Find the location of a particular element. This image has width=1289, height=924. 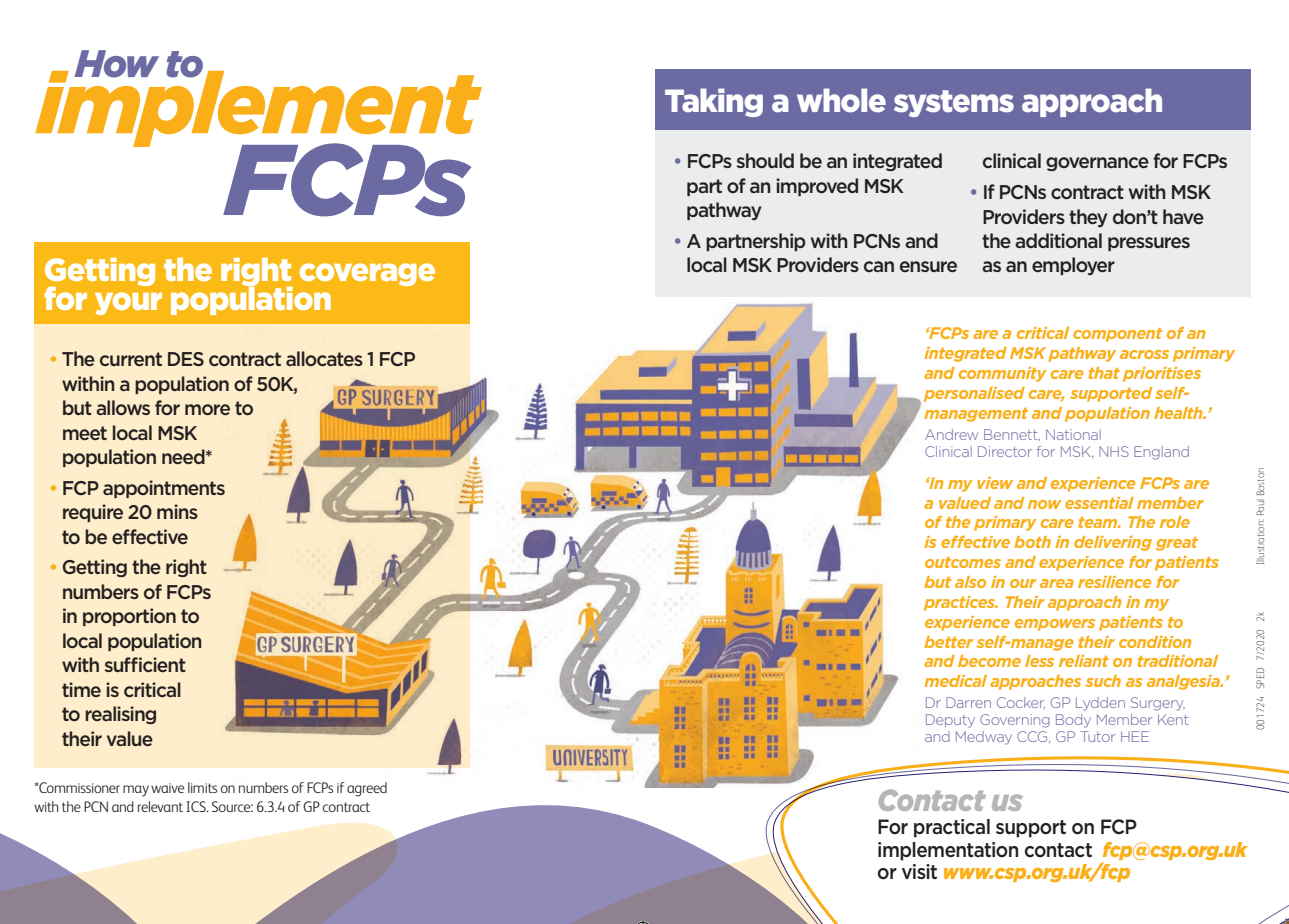

systems is located at coordinates (954, 103).
